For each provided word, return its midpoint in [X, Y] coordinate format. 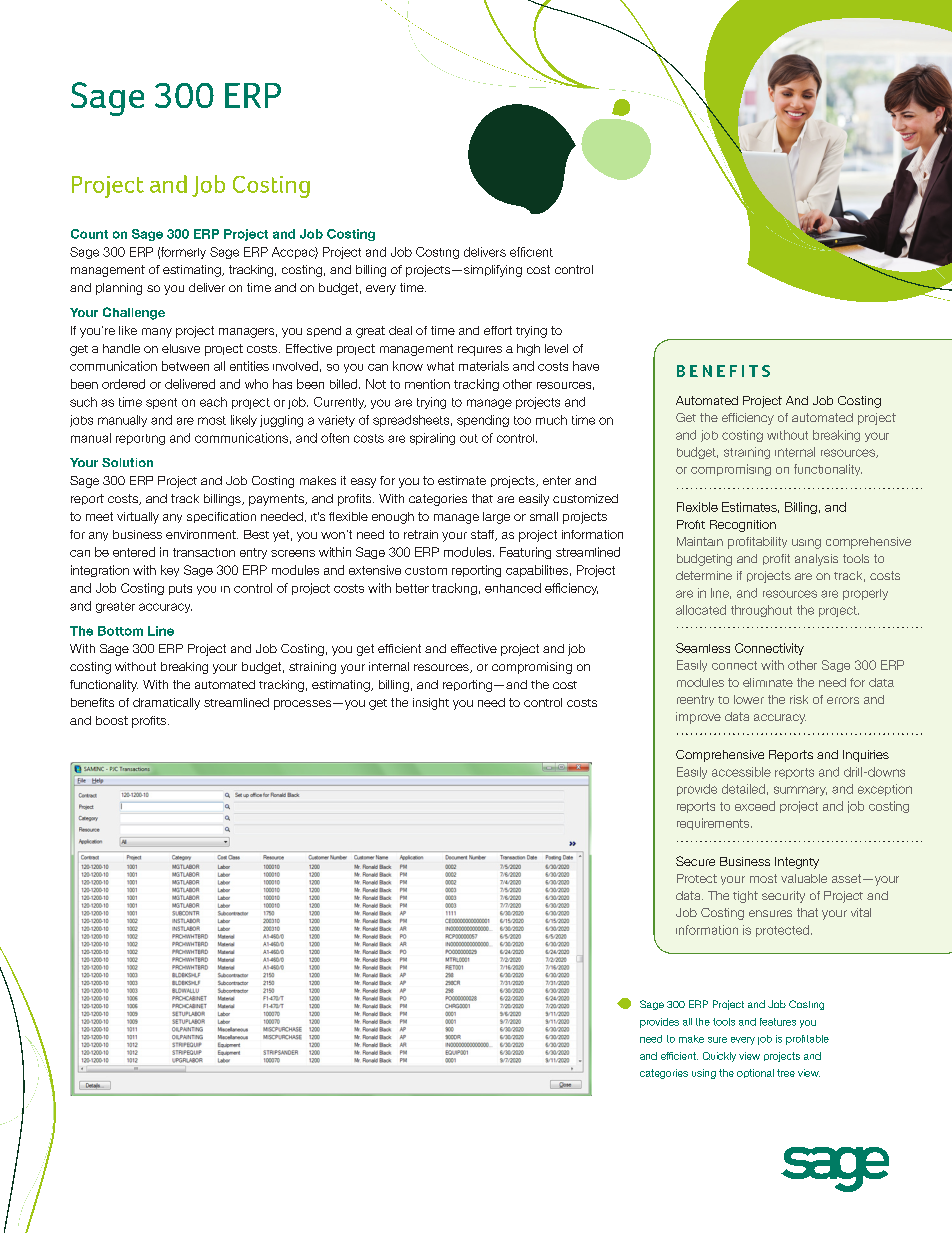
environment [202, 534]
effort [498, 330]
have [586, 366]
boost [112, 720]
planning [119, 289]
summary [800, 791]
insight [431, 704]
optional [755, 1073]
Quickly [719, 1057]
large [496, 518]
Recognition [743, 526]
